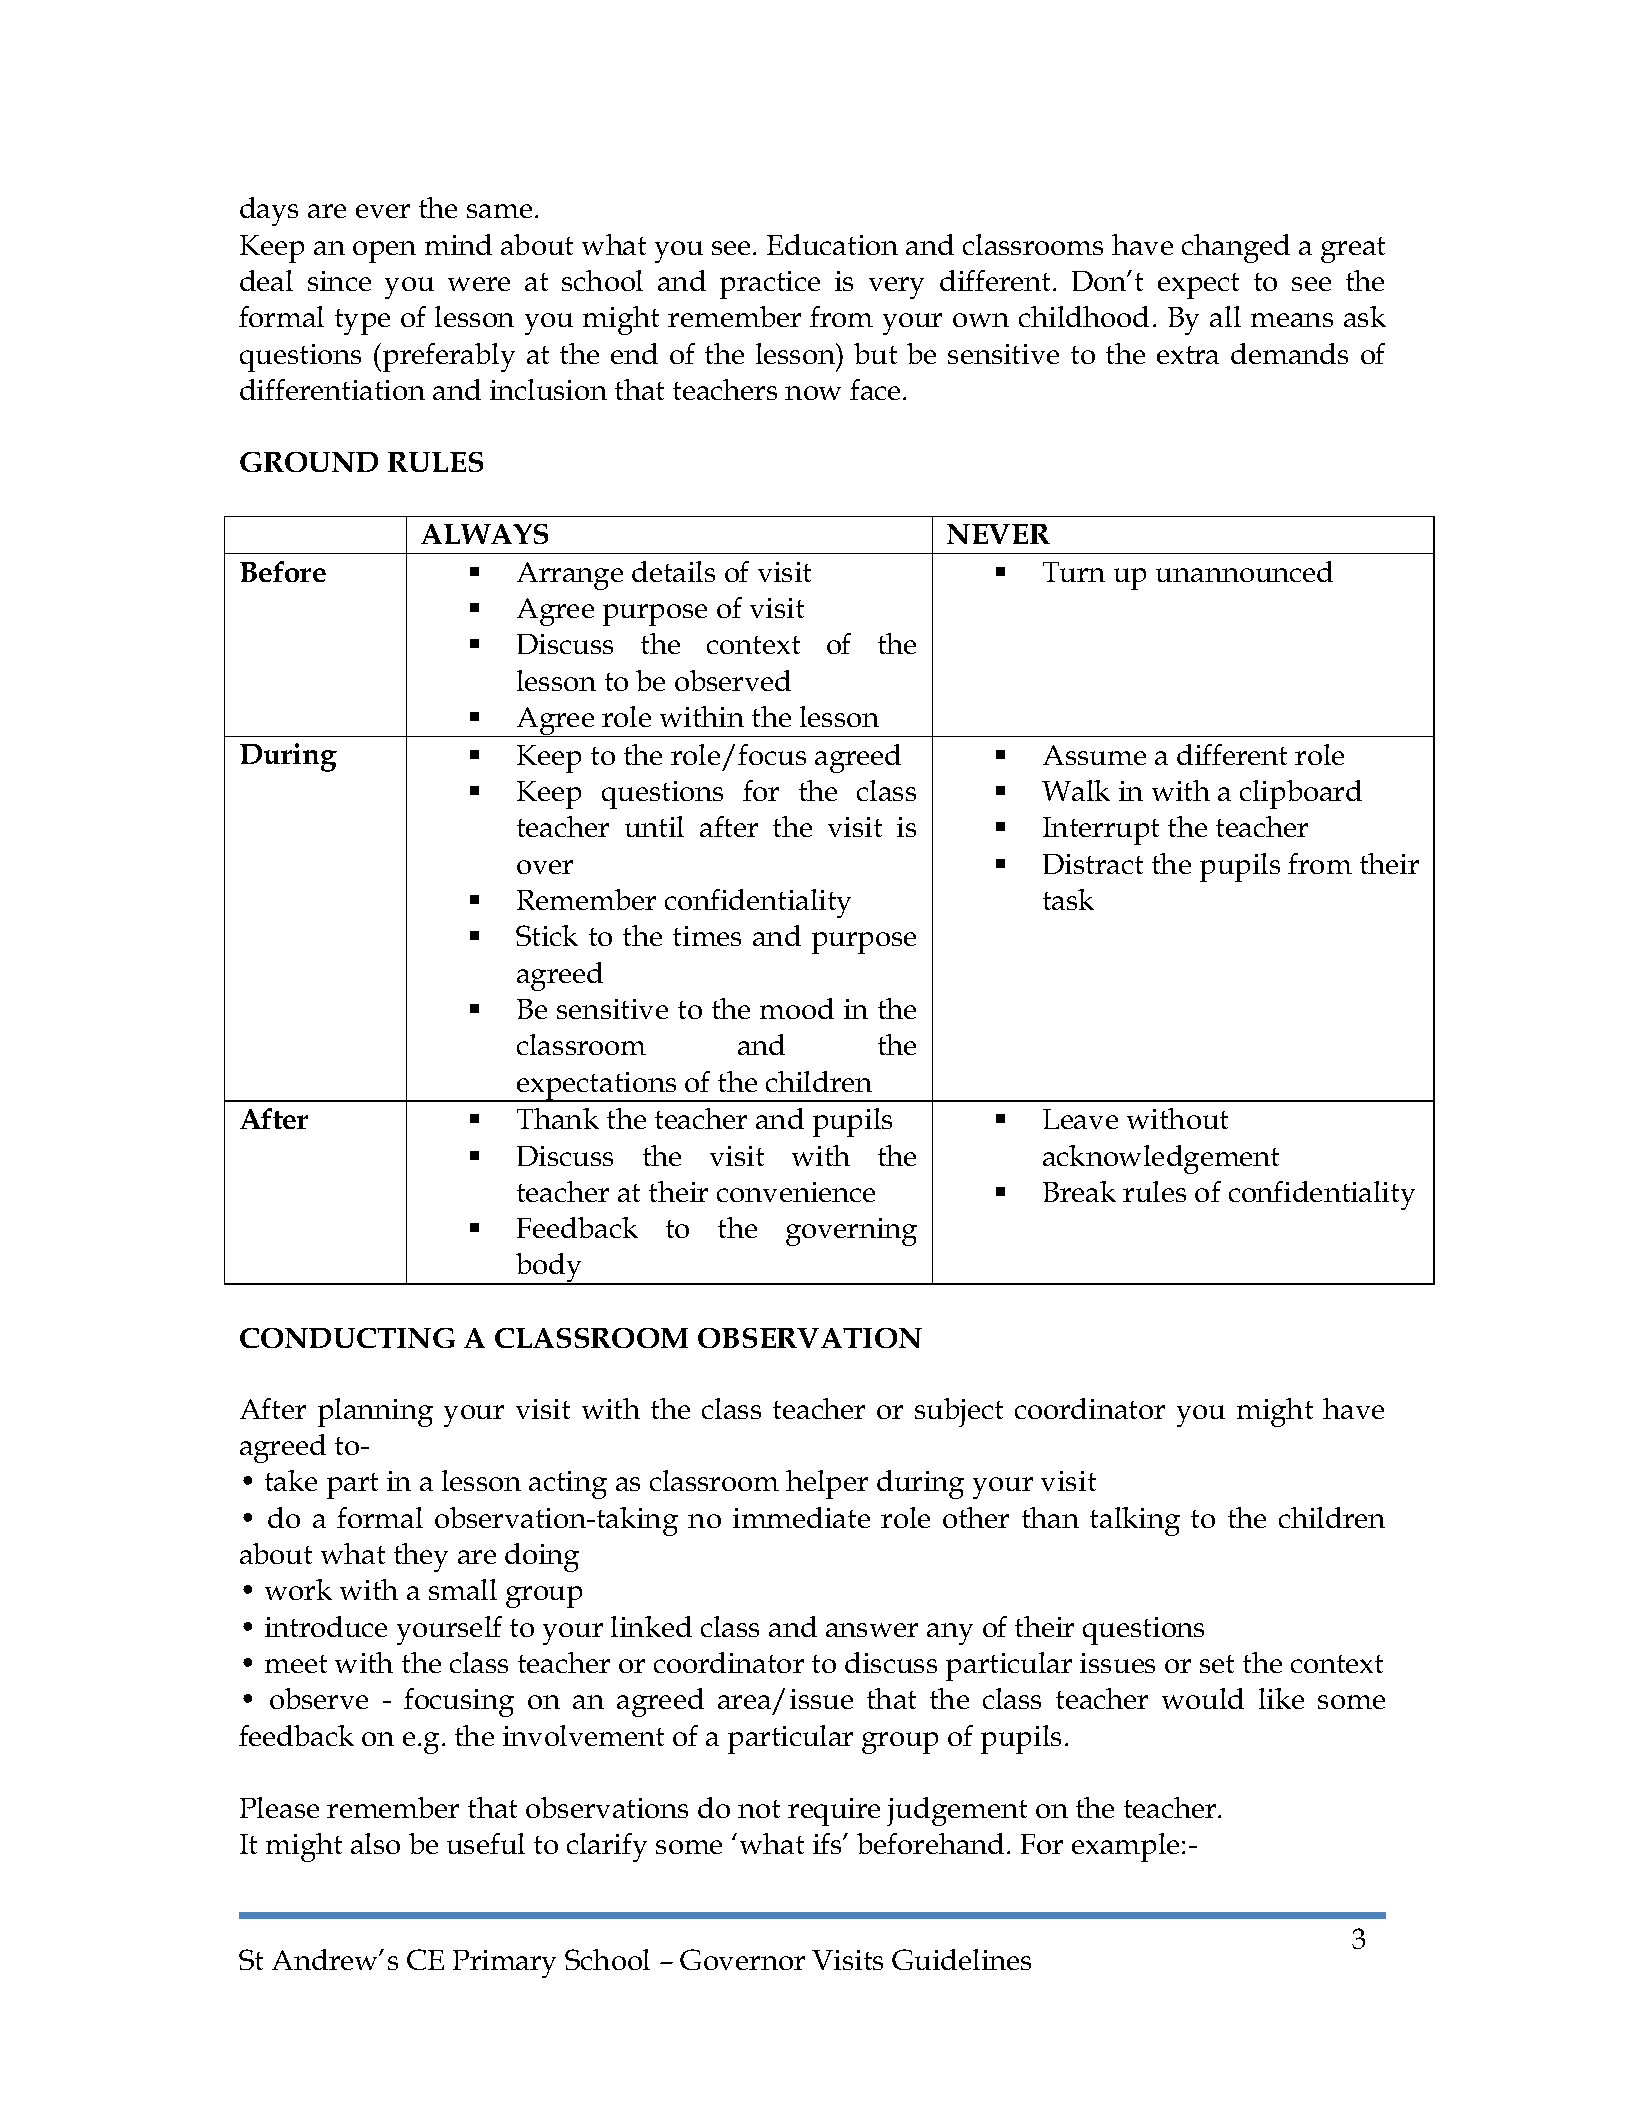 Image resolution: width=1625 pixels, height=2103 pixels. I want to click on Stick, so click(547, 935).
